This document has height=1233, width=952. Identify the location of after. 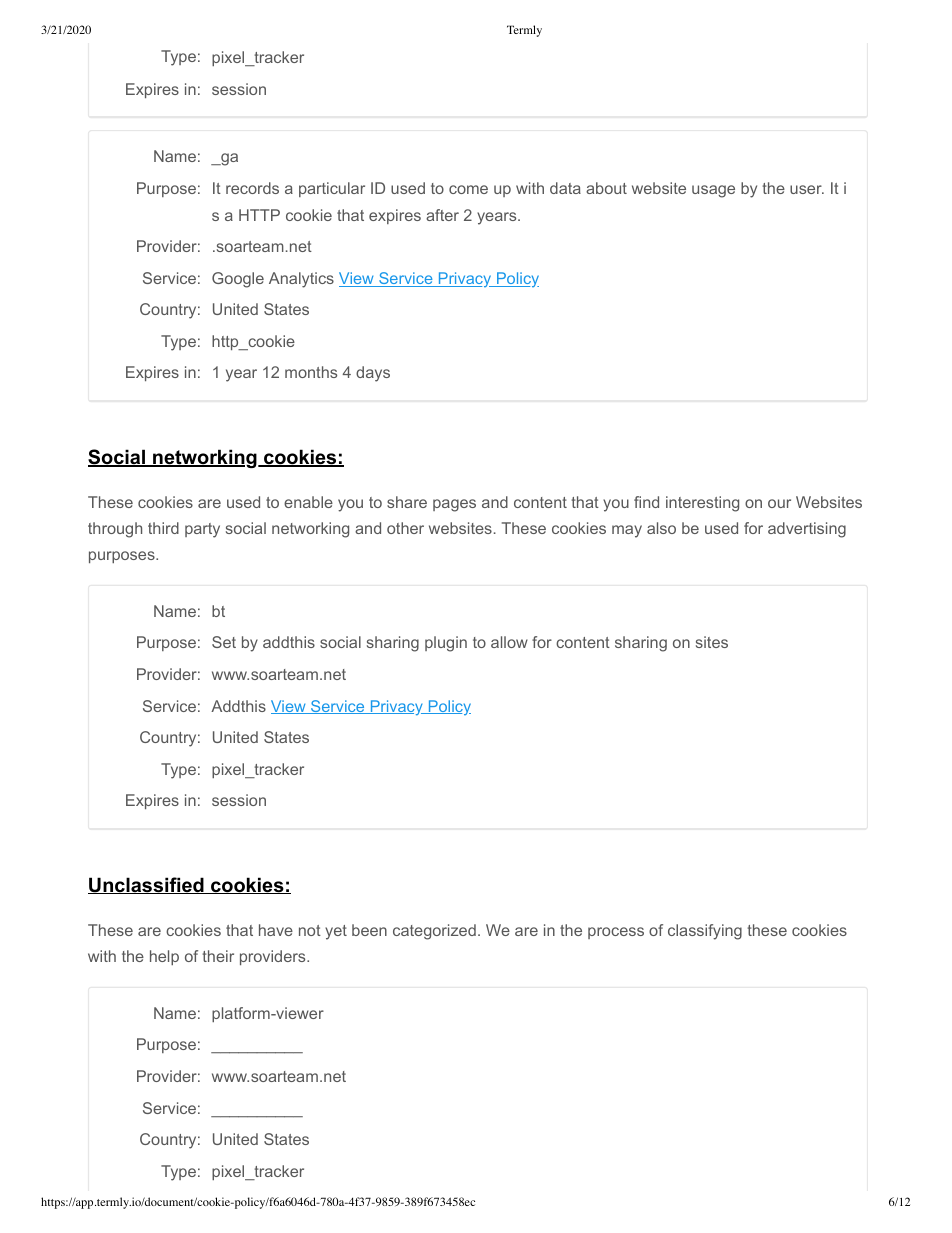
(442, 215).
